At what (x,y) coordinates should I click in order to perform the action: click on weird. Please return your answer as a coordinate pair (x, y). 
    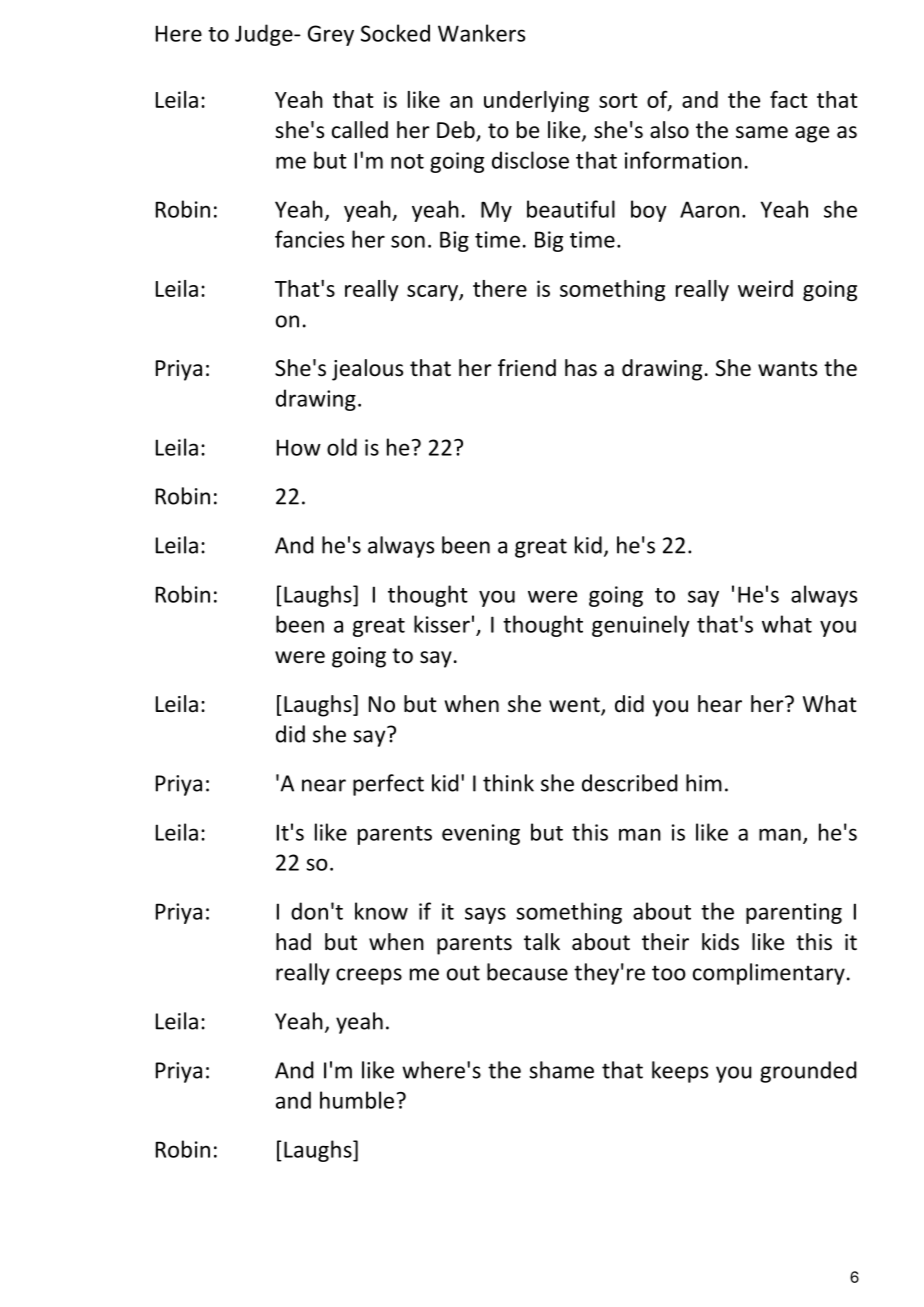
    Looking at the image, I should click on (765, 288).
